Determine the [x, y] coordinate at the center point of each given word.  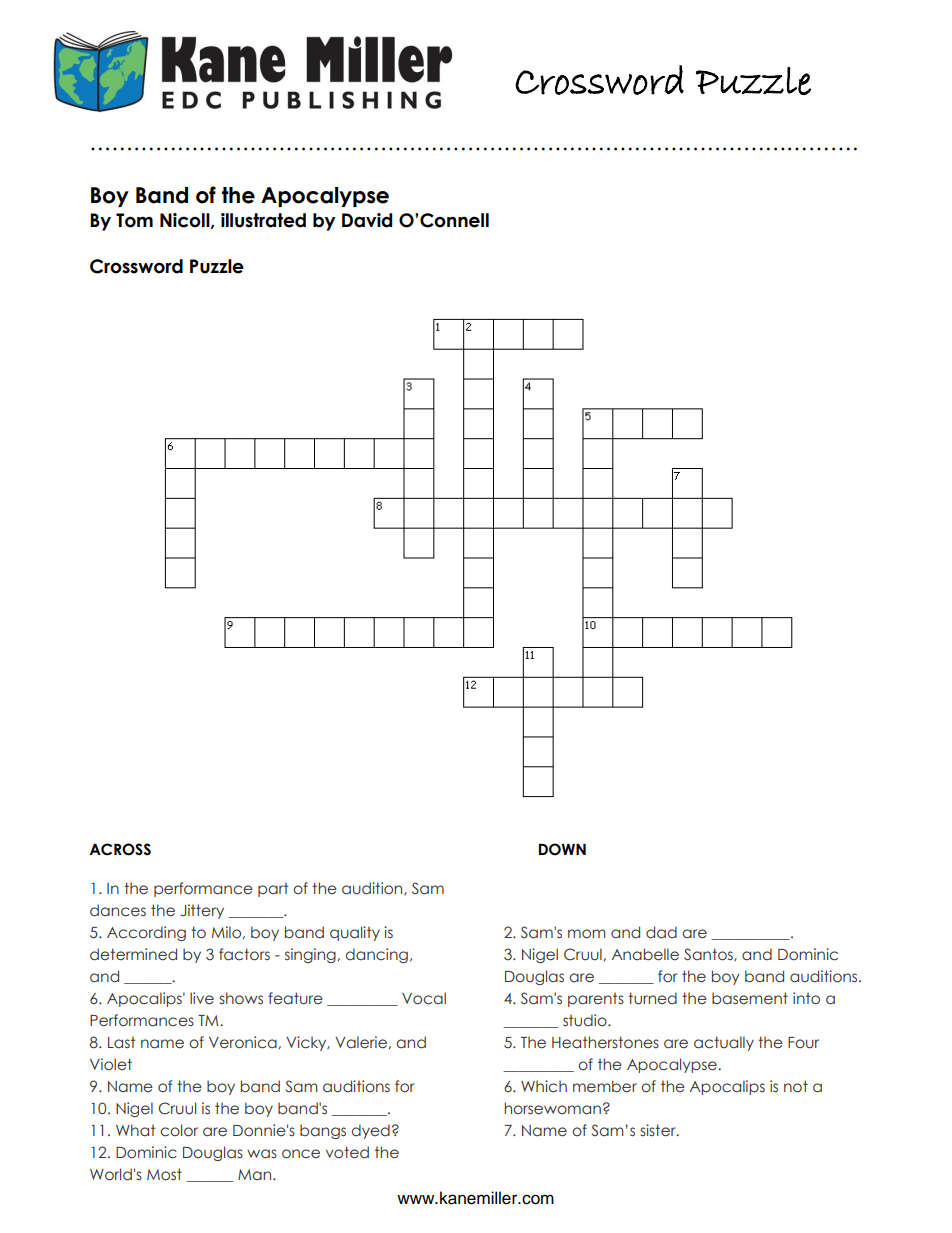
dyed [370, 1131]
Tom [134, 220]
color [179, 1130]
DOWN [562, 849]
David [367, 220]
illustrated [263, 220]
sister [659, 1130]
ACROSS [120, 849]
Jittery [202, 911]
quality [355, 933]
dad [661, 932]
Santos [709, 954]
